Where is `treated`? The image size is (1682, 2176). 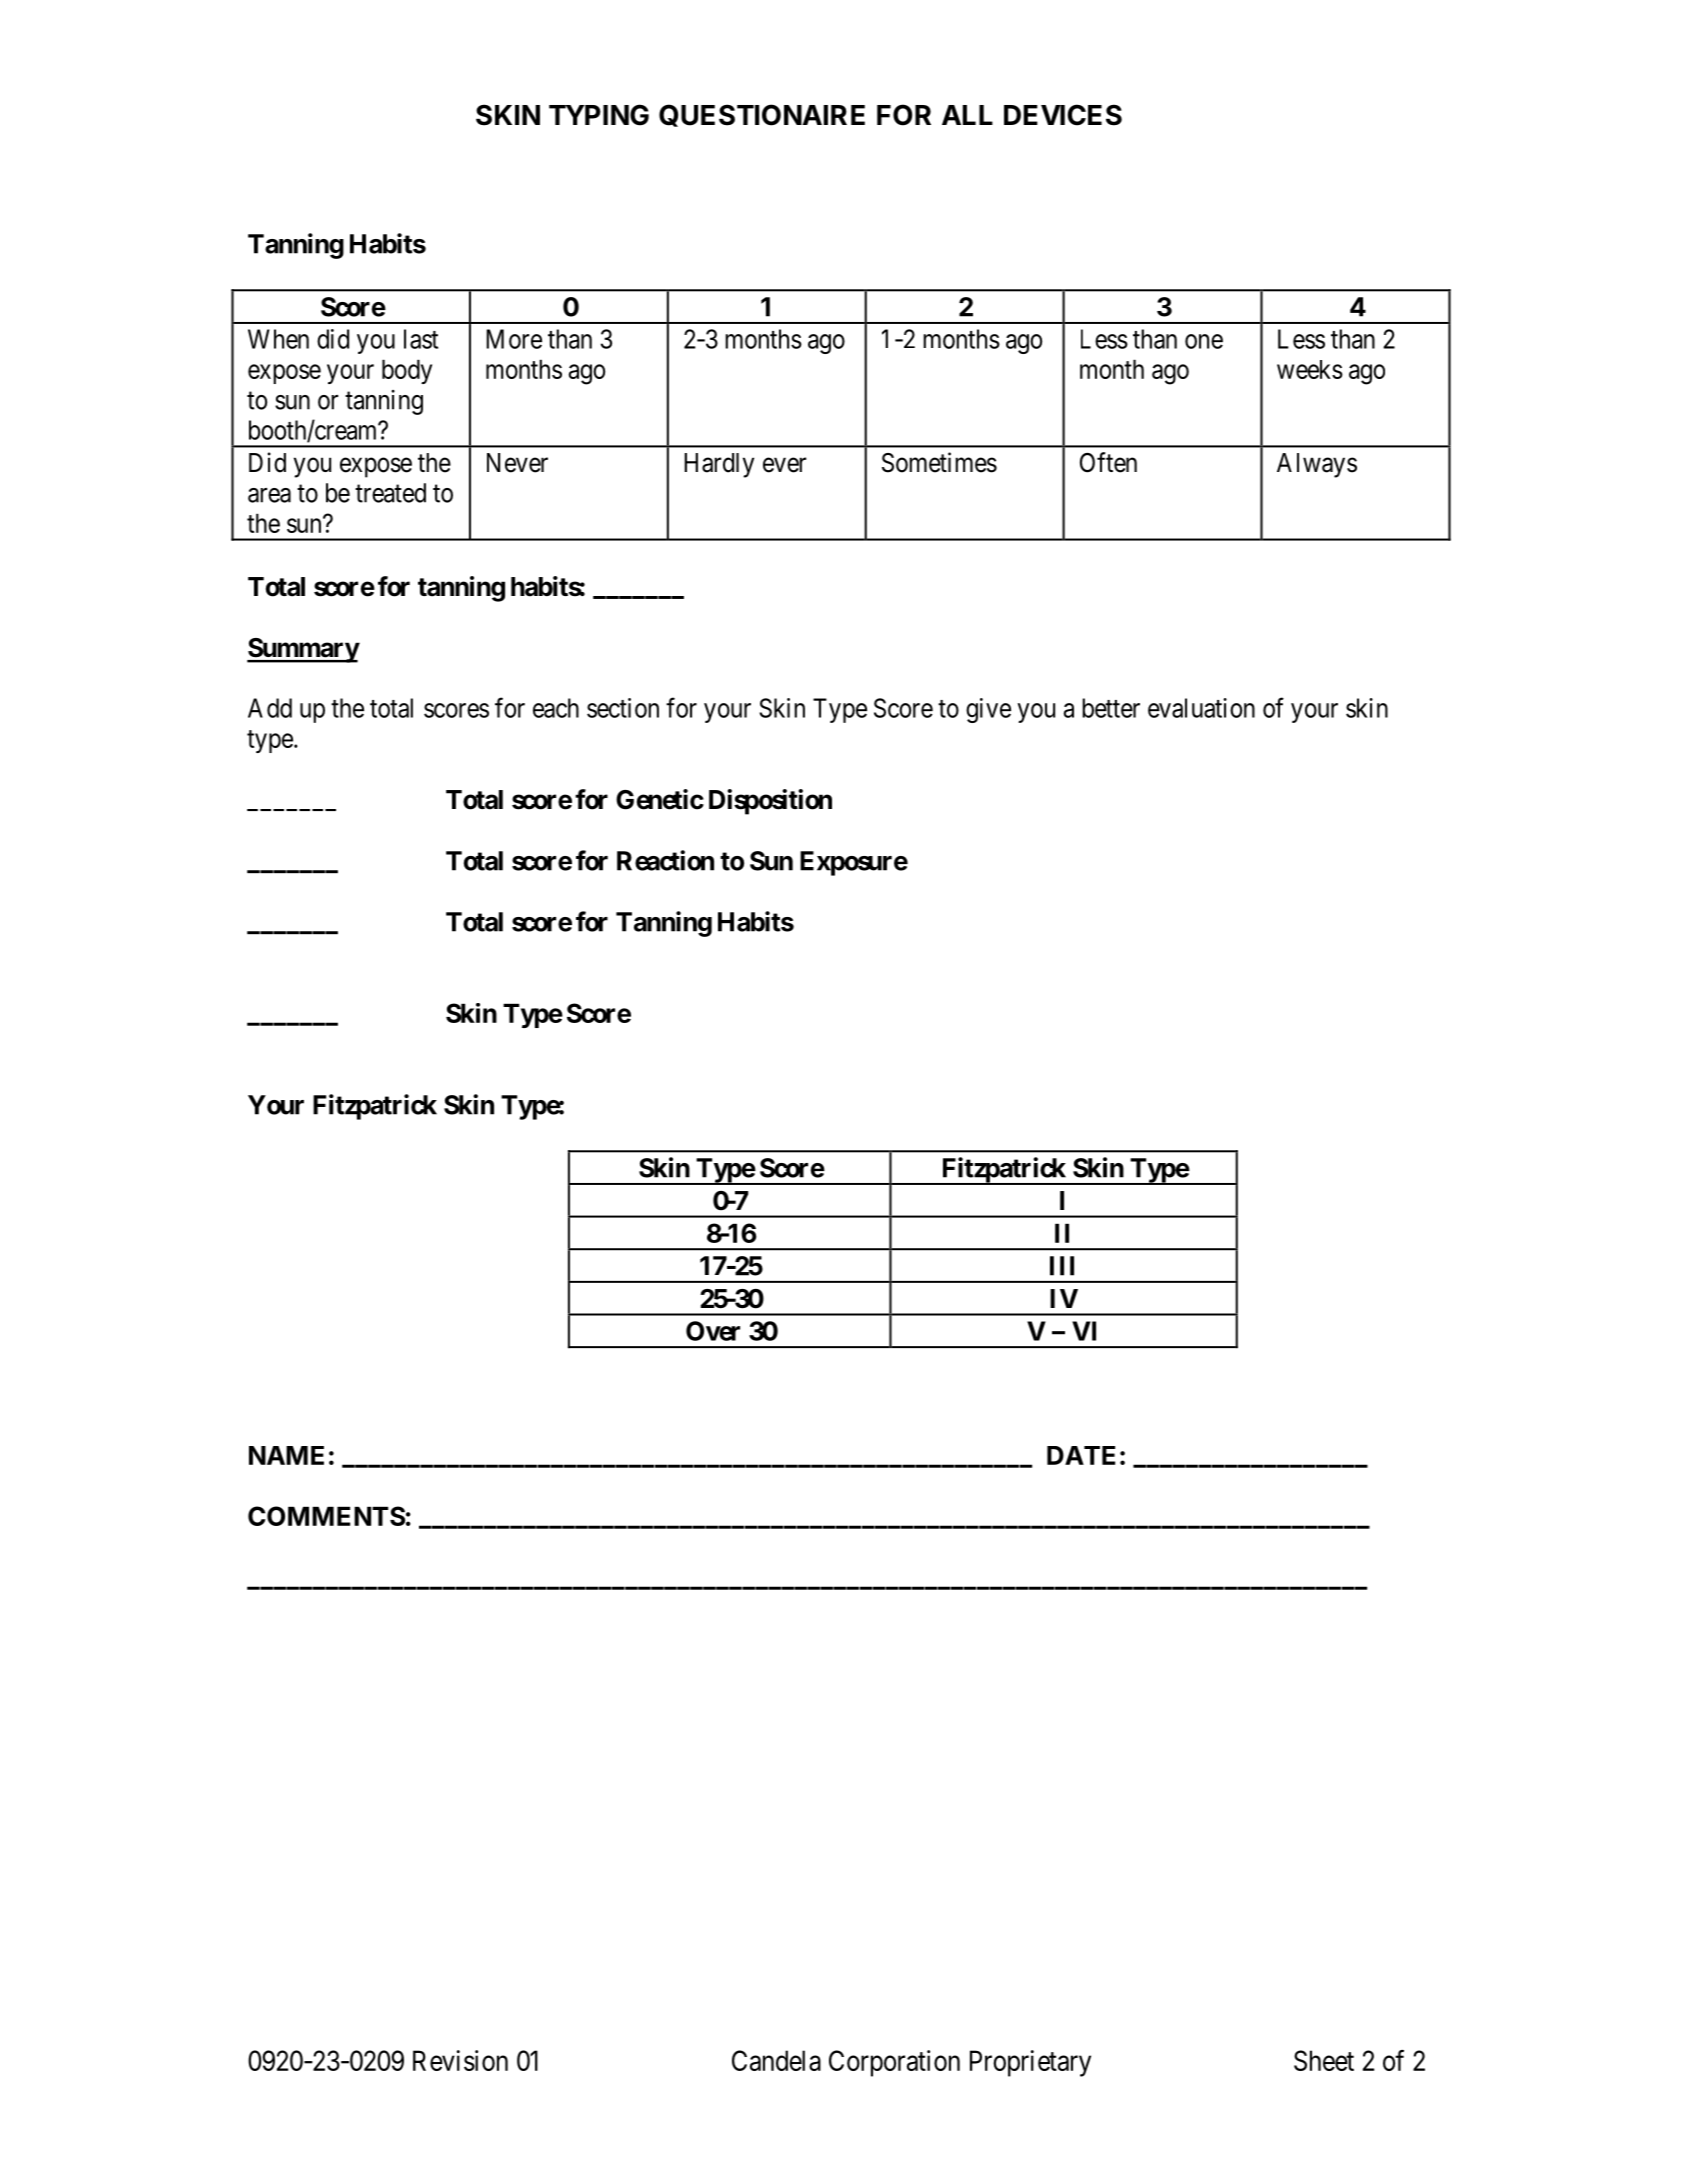
treated is located at coordinates (390, 493).
